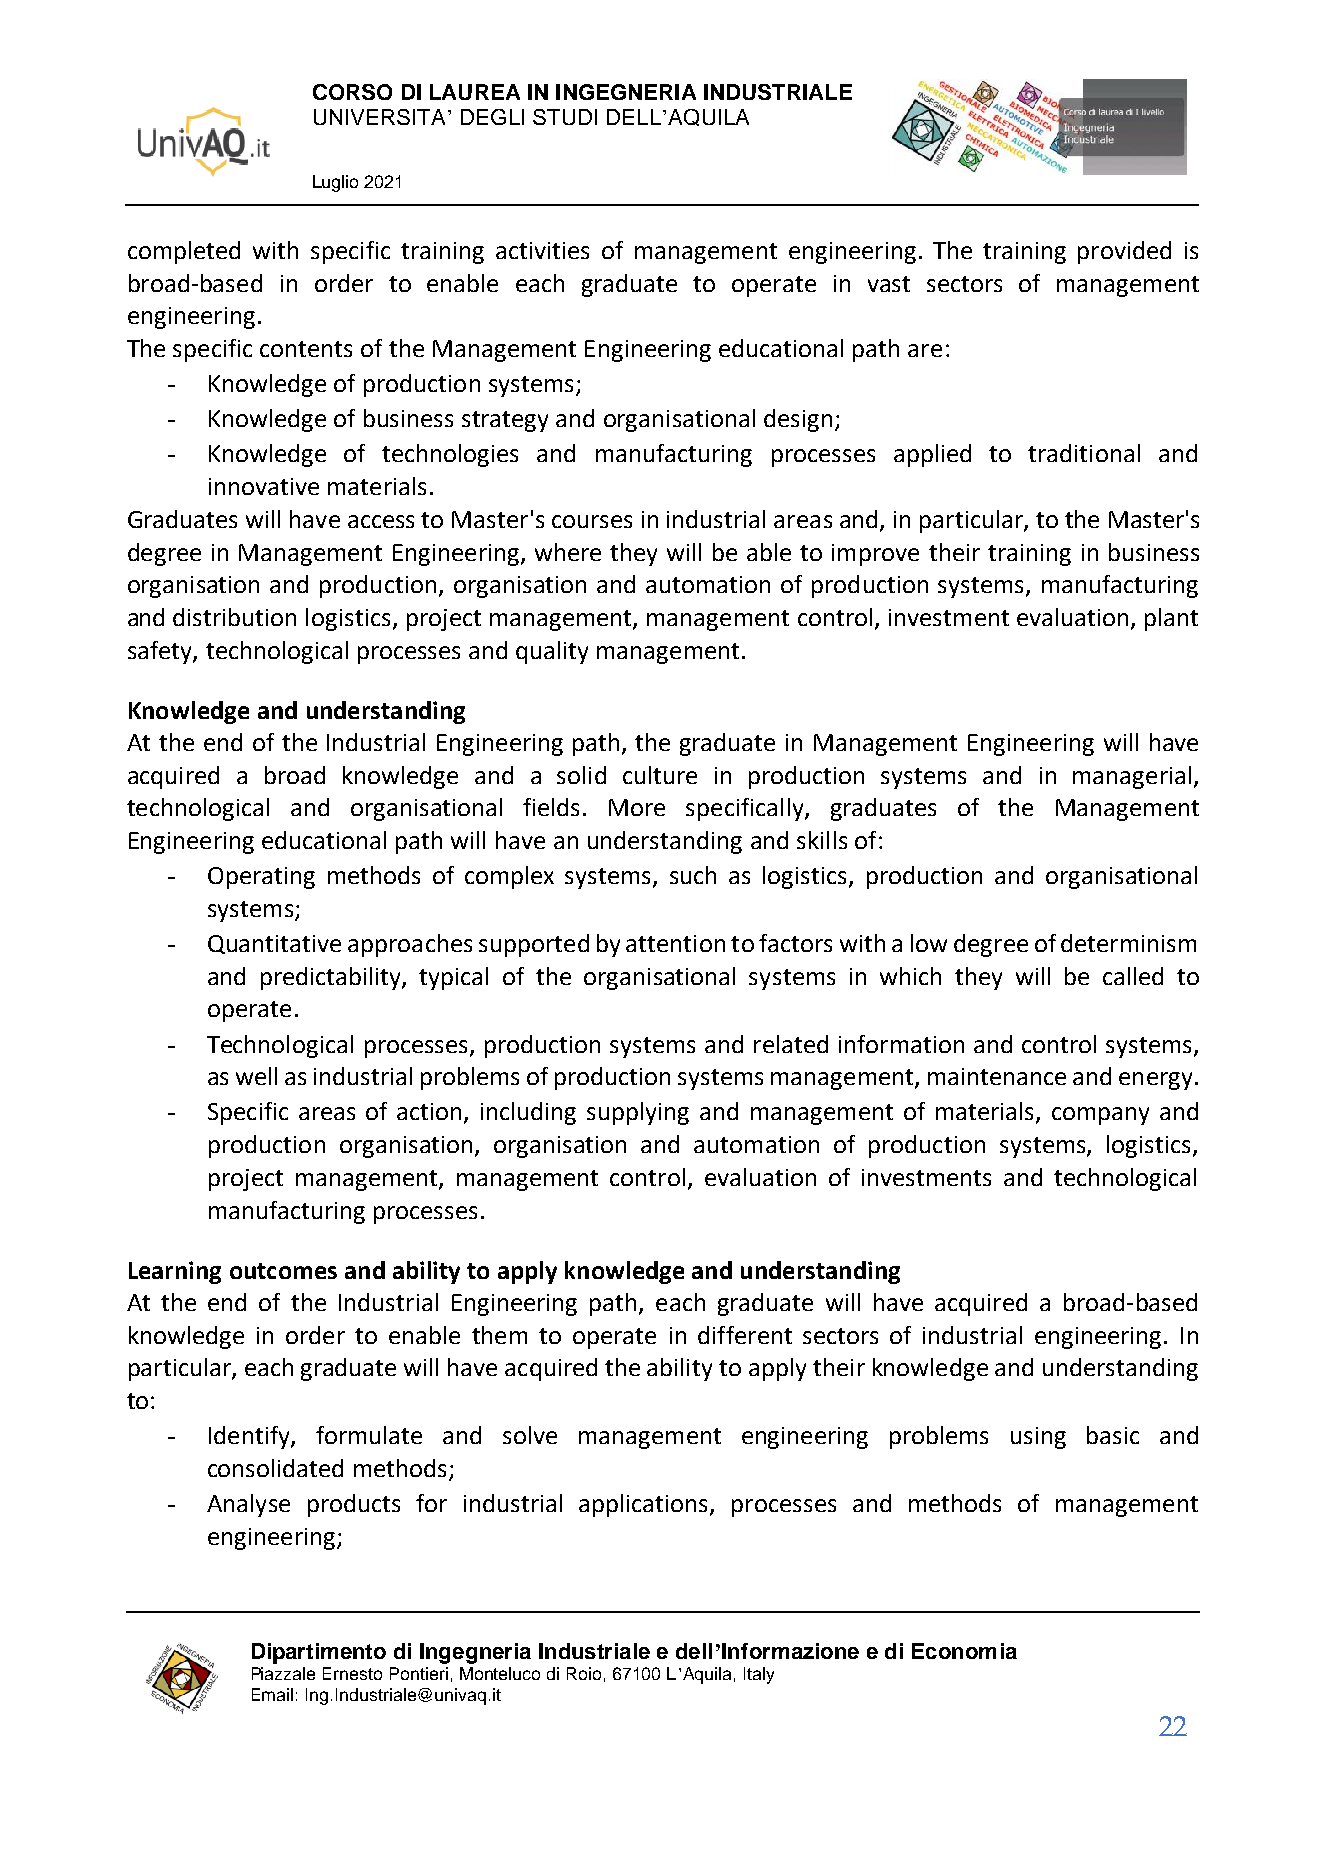 The image size is (1326, 1876). What do you see at coordinates (759, 1675) in the screenshot?
I see `Italy` at bounding box center [759, 1675].
